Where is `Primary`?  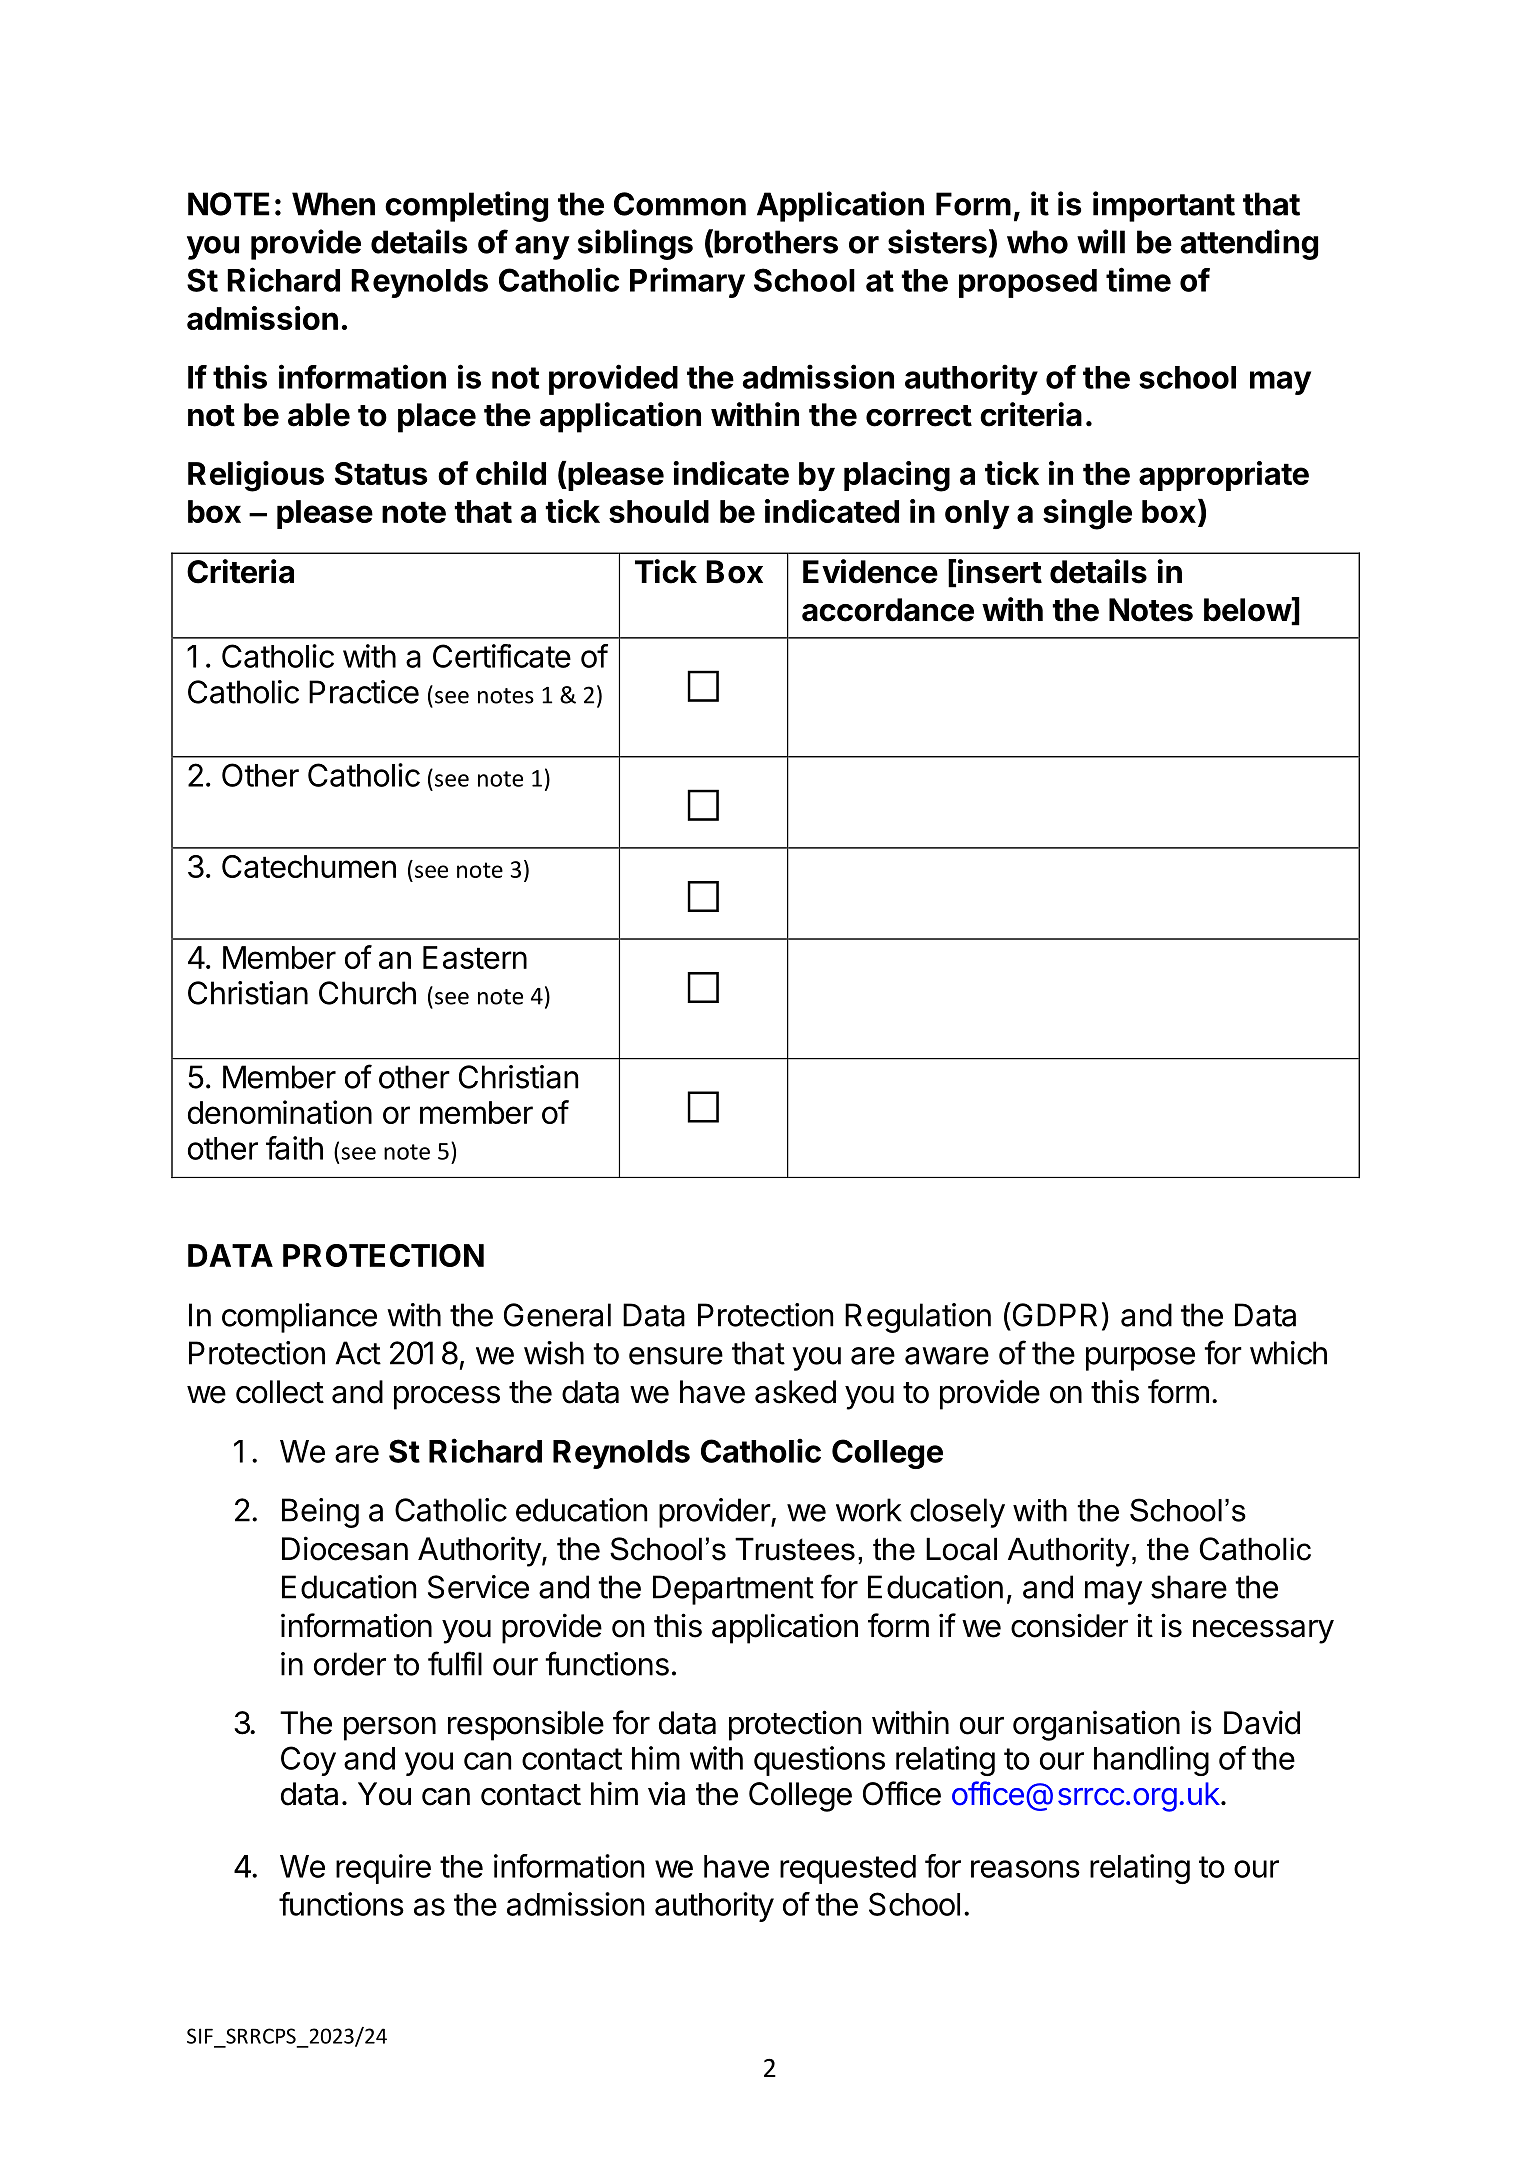
Primary is located at coordinates (687, 282).
